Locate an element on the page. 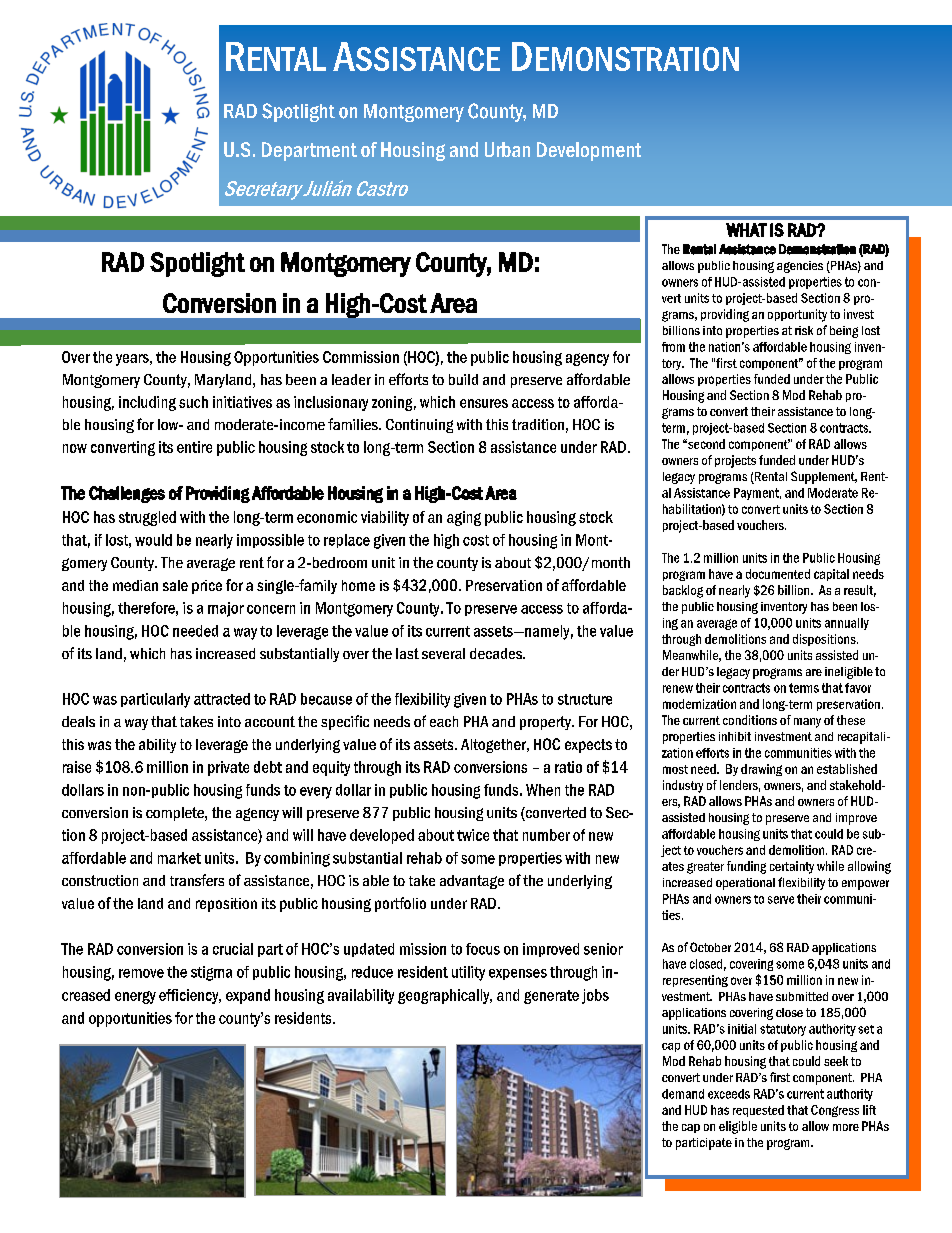  documented is located at coordinates (778, 574).
